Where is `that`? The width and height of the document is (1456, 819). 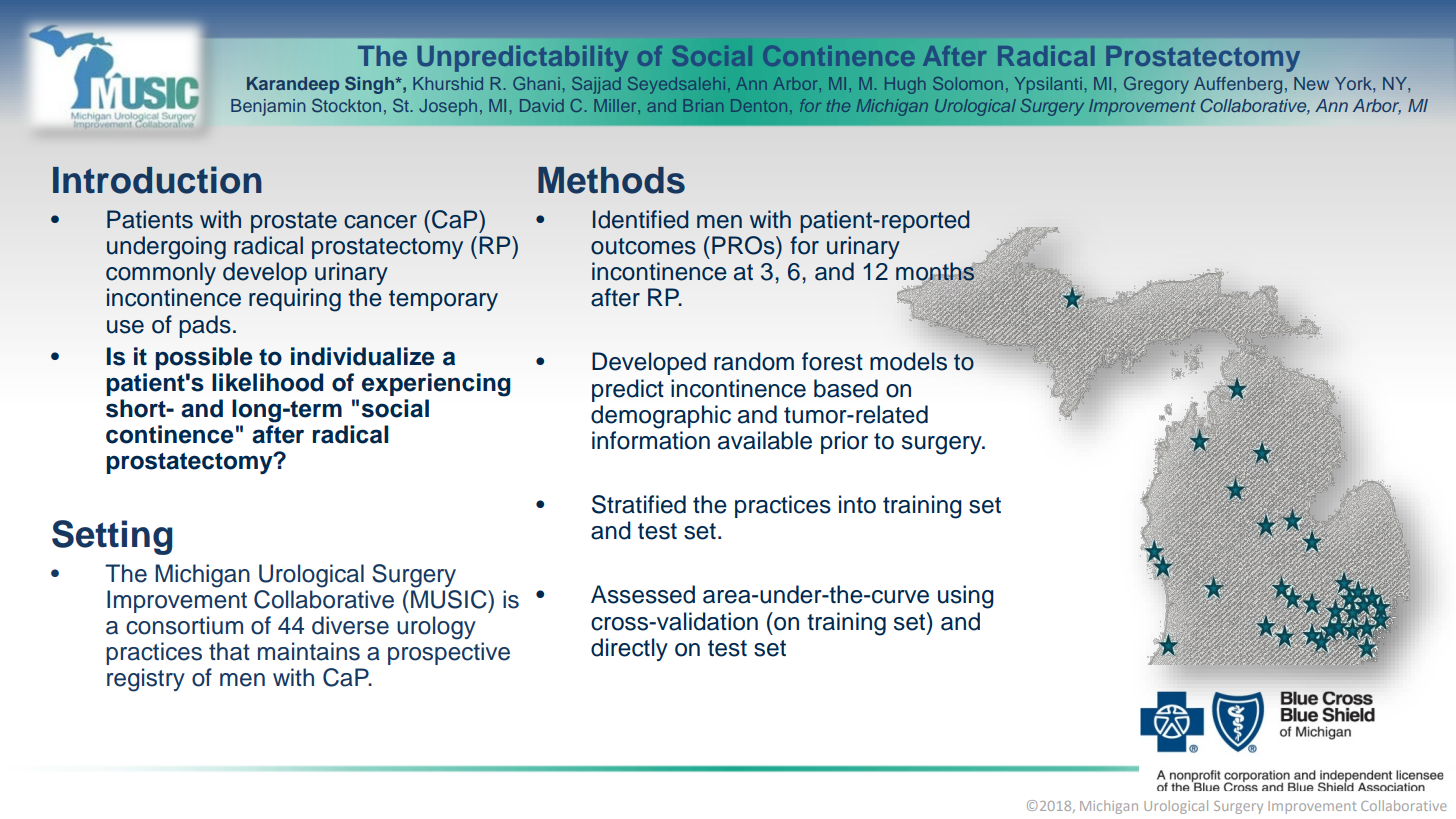
that is located at coordinates (229, 651).
